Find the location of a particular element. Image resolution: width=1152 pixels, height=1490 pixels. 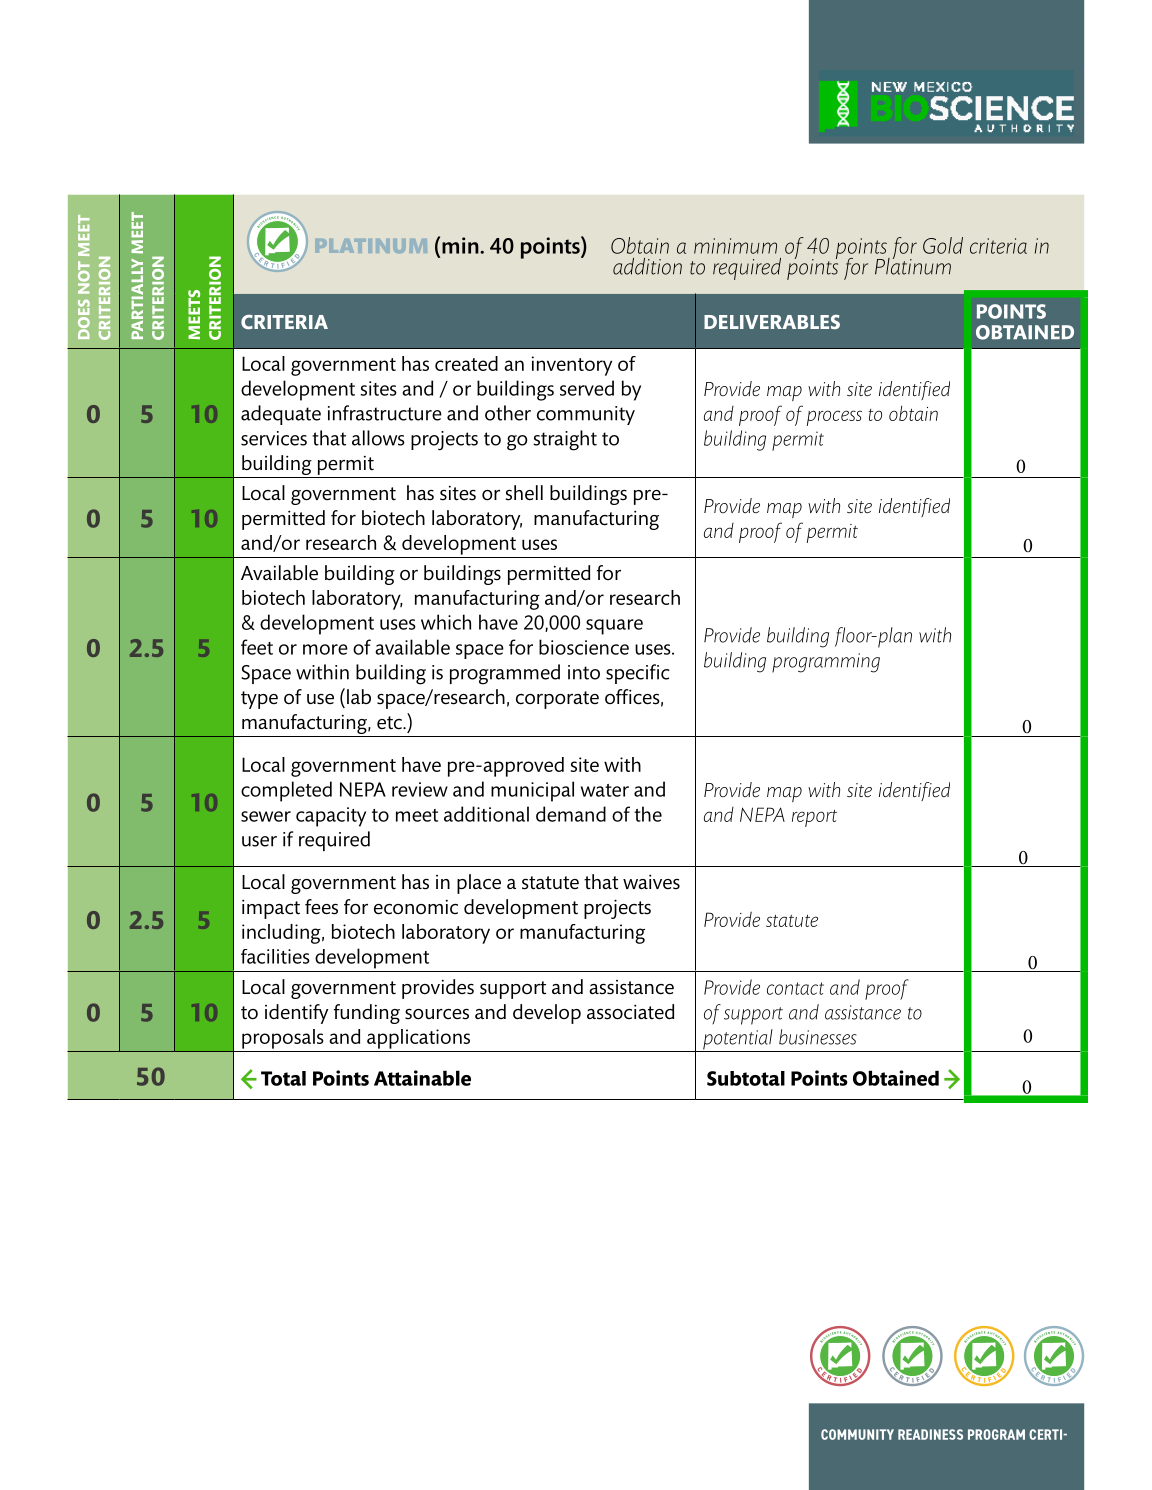

proposals is located at coordinates (283, 1039).
